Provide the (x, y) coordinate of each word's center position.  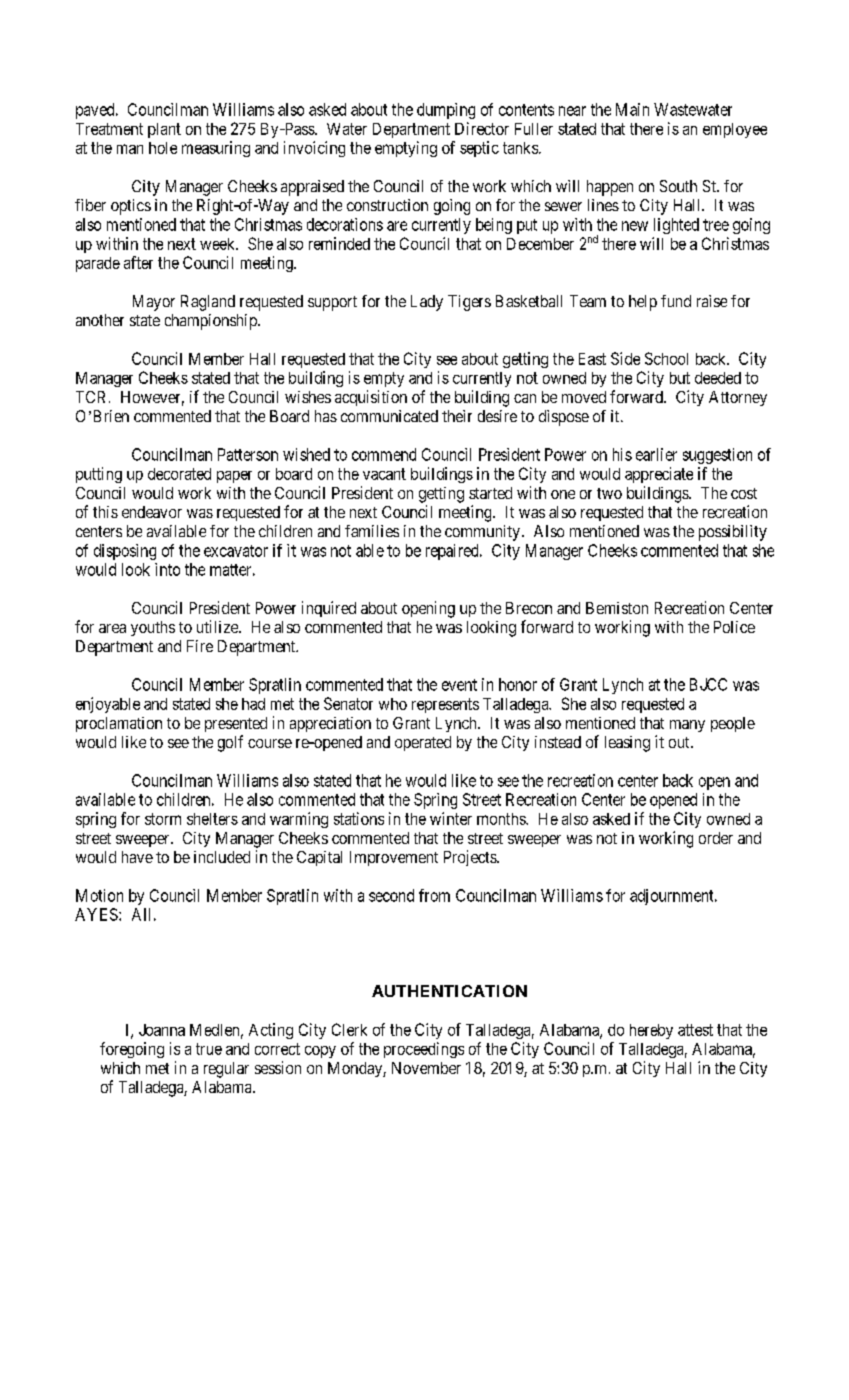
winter (451, 818)
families (372, 531)
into (167, 569)
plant (164, 130)
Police (734, 627)
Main (632, 109)
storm (163, 819)
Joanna (162, 1030)
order (716, 838)
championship (212, 322)
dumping (446, 111)
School (666, 358)
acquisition (371, 398)
